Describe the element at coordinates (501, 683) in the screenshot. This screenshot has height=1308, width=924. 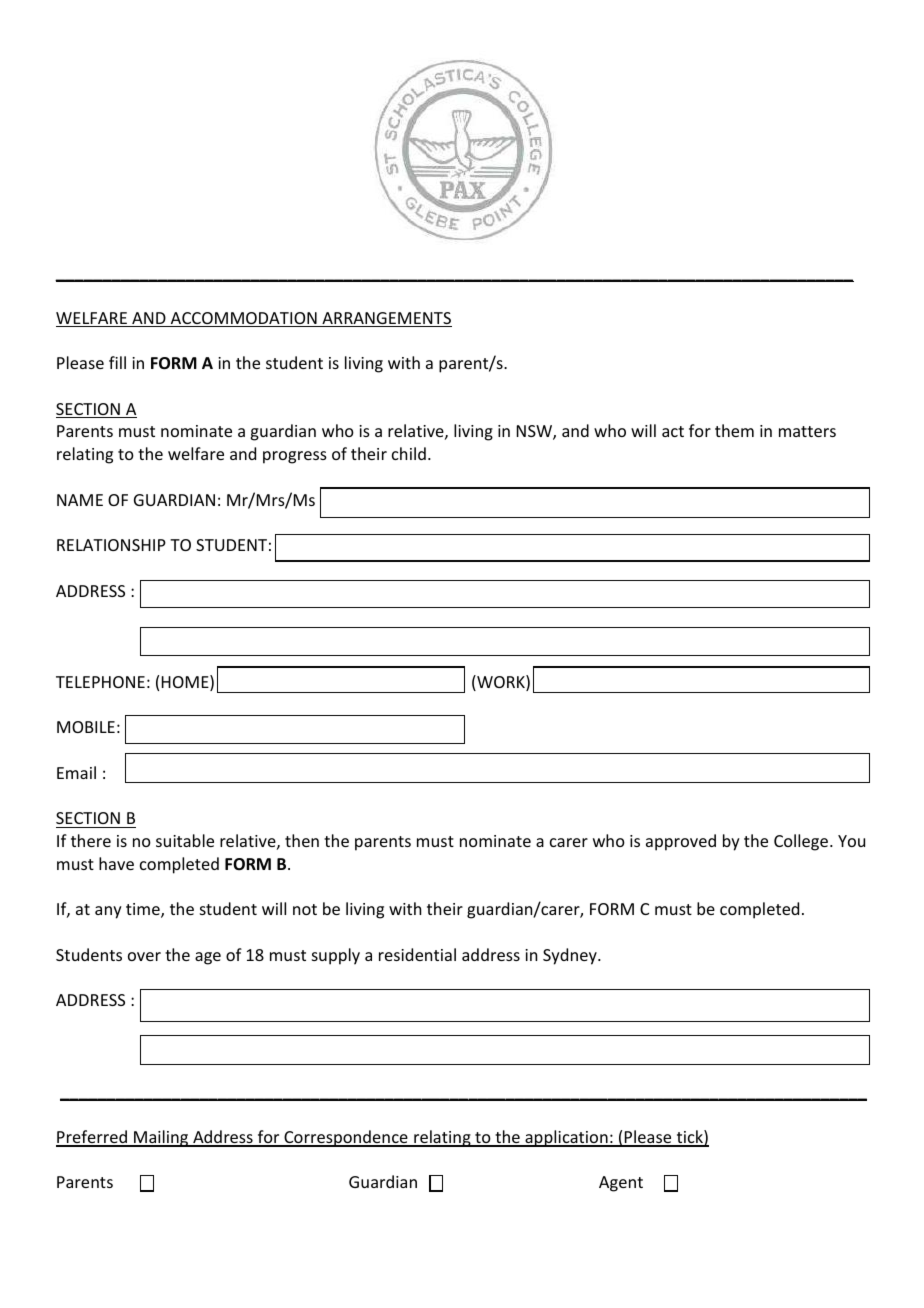
I see `WORK` at that location.
